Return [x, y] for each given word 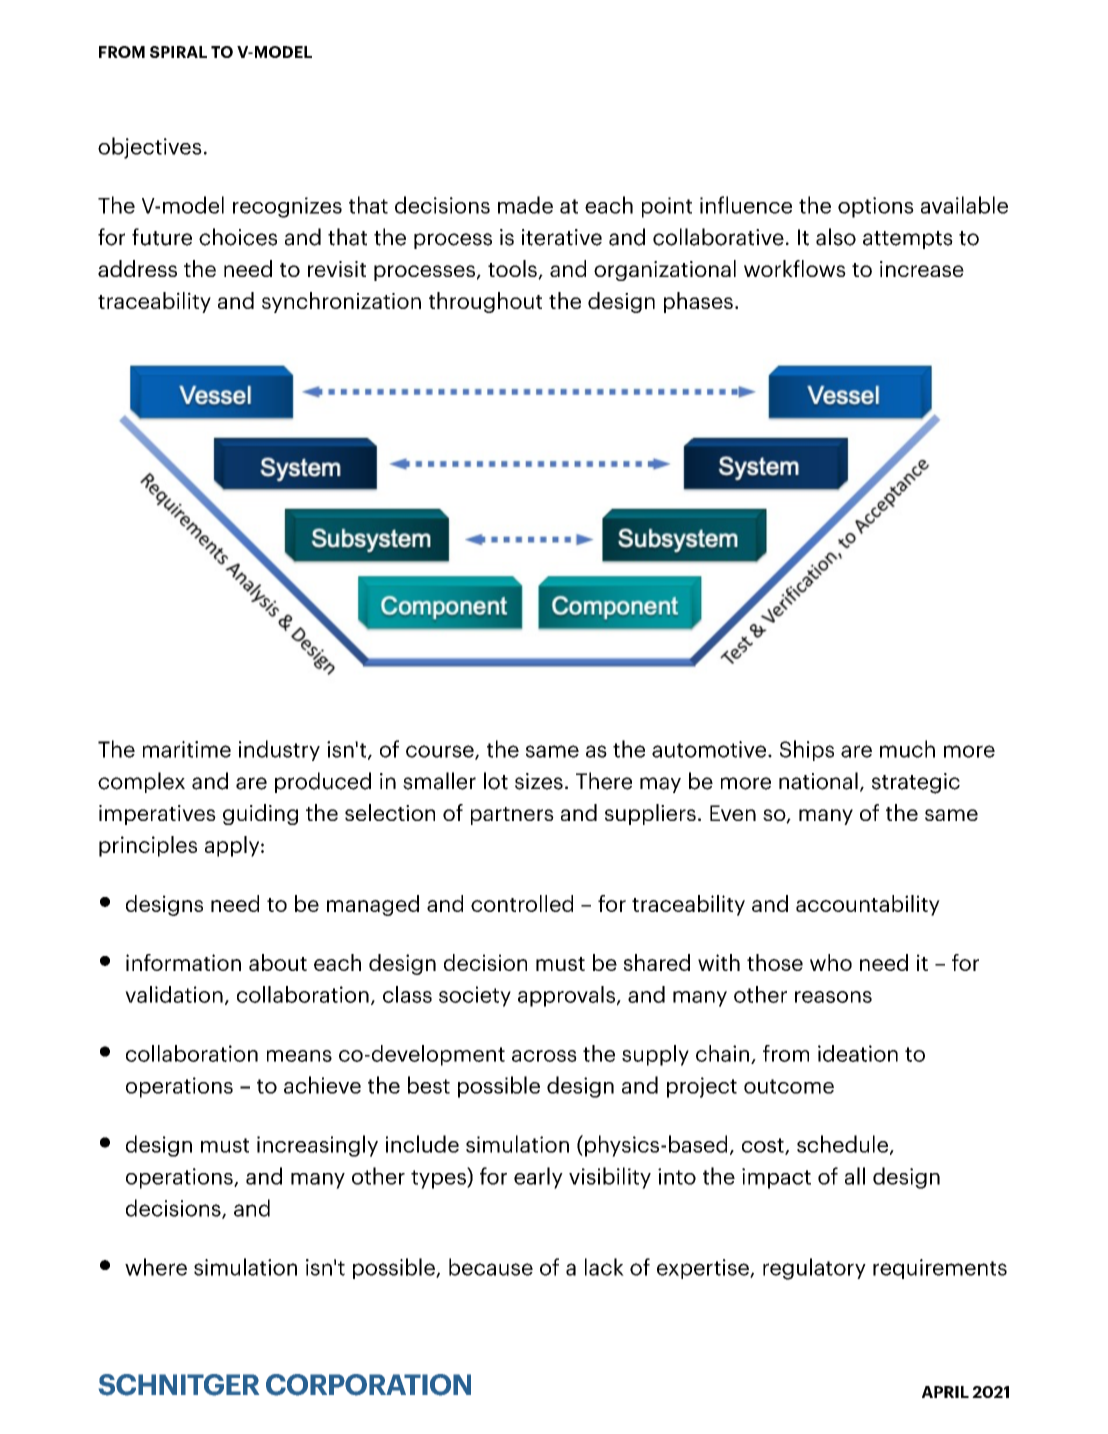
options [876, 207]
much [907, 749]
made [525, 205]
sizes [539, 781]
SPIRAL [178, 52]
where [156, 1267]
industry [279, 750]
